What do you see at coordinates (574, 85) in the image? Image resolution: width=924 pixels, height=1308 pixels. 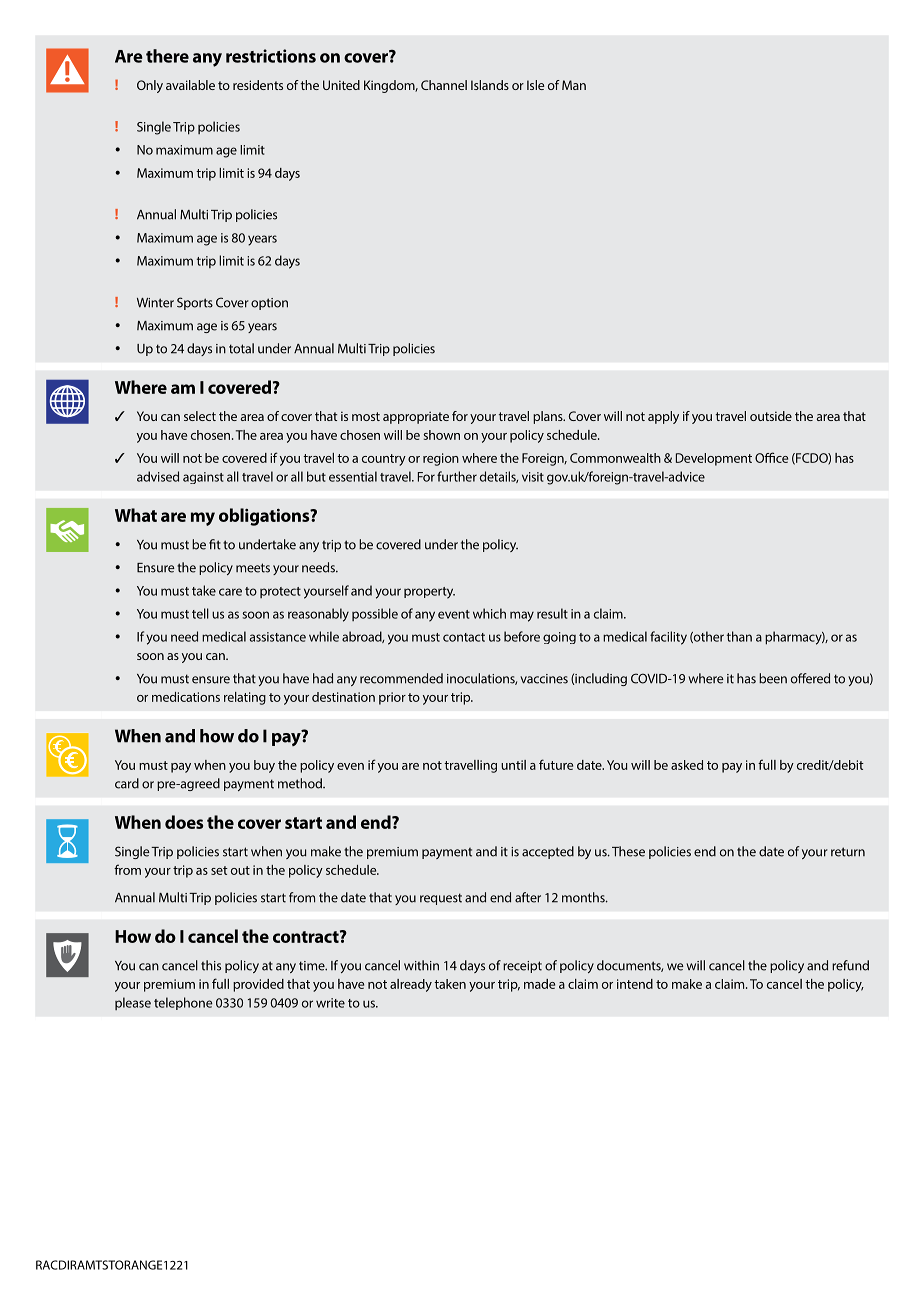 I see `Man` at bounding box center [574, 85].
